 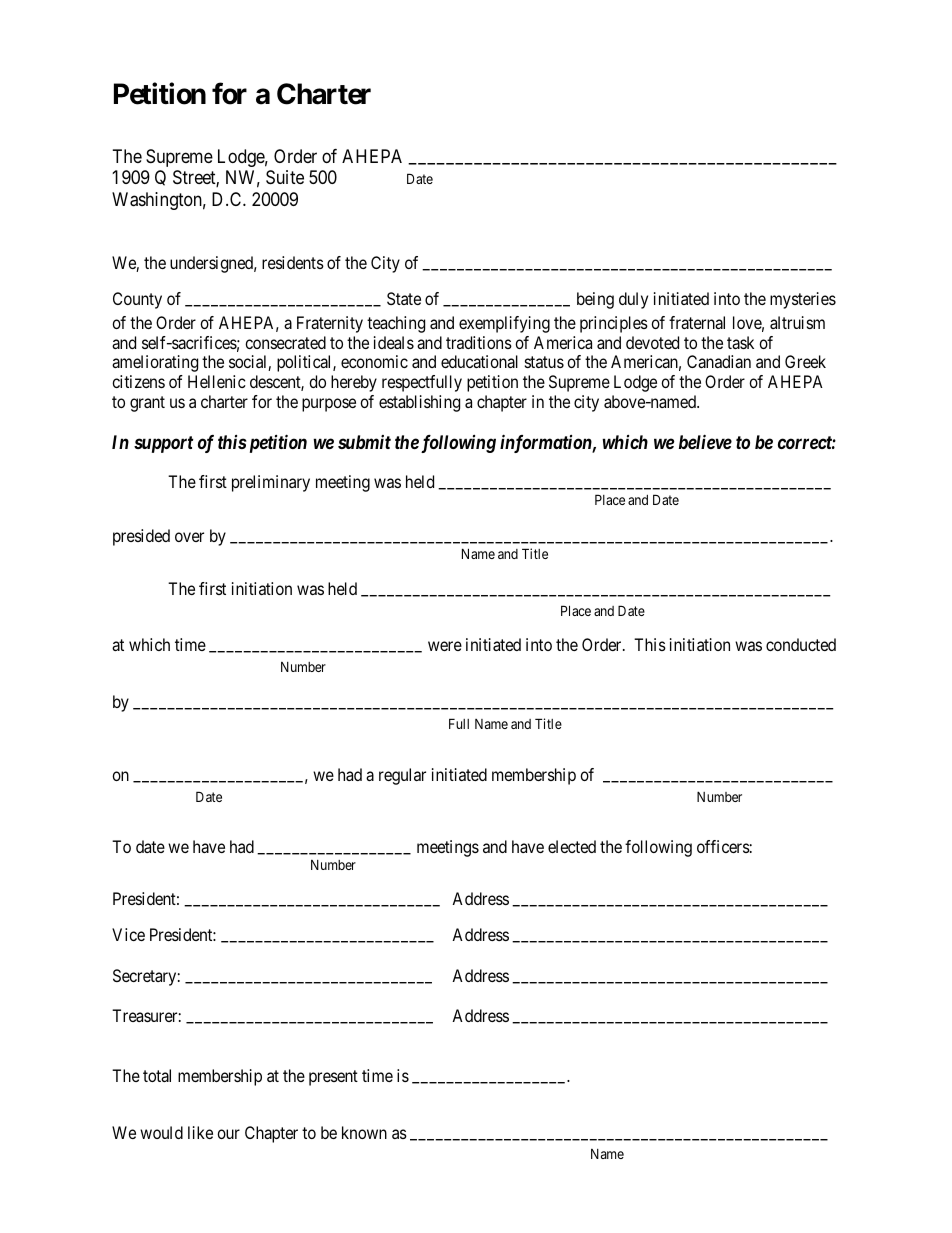 I want to click on were, so click(x=445, y=646).
